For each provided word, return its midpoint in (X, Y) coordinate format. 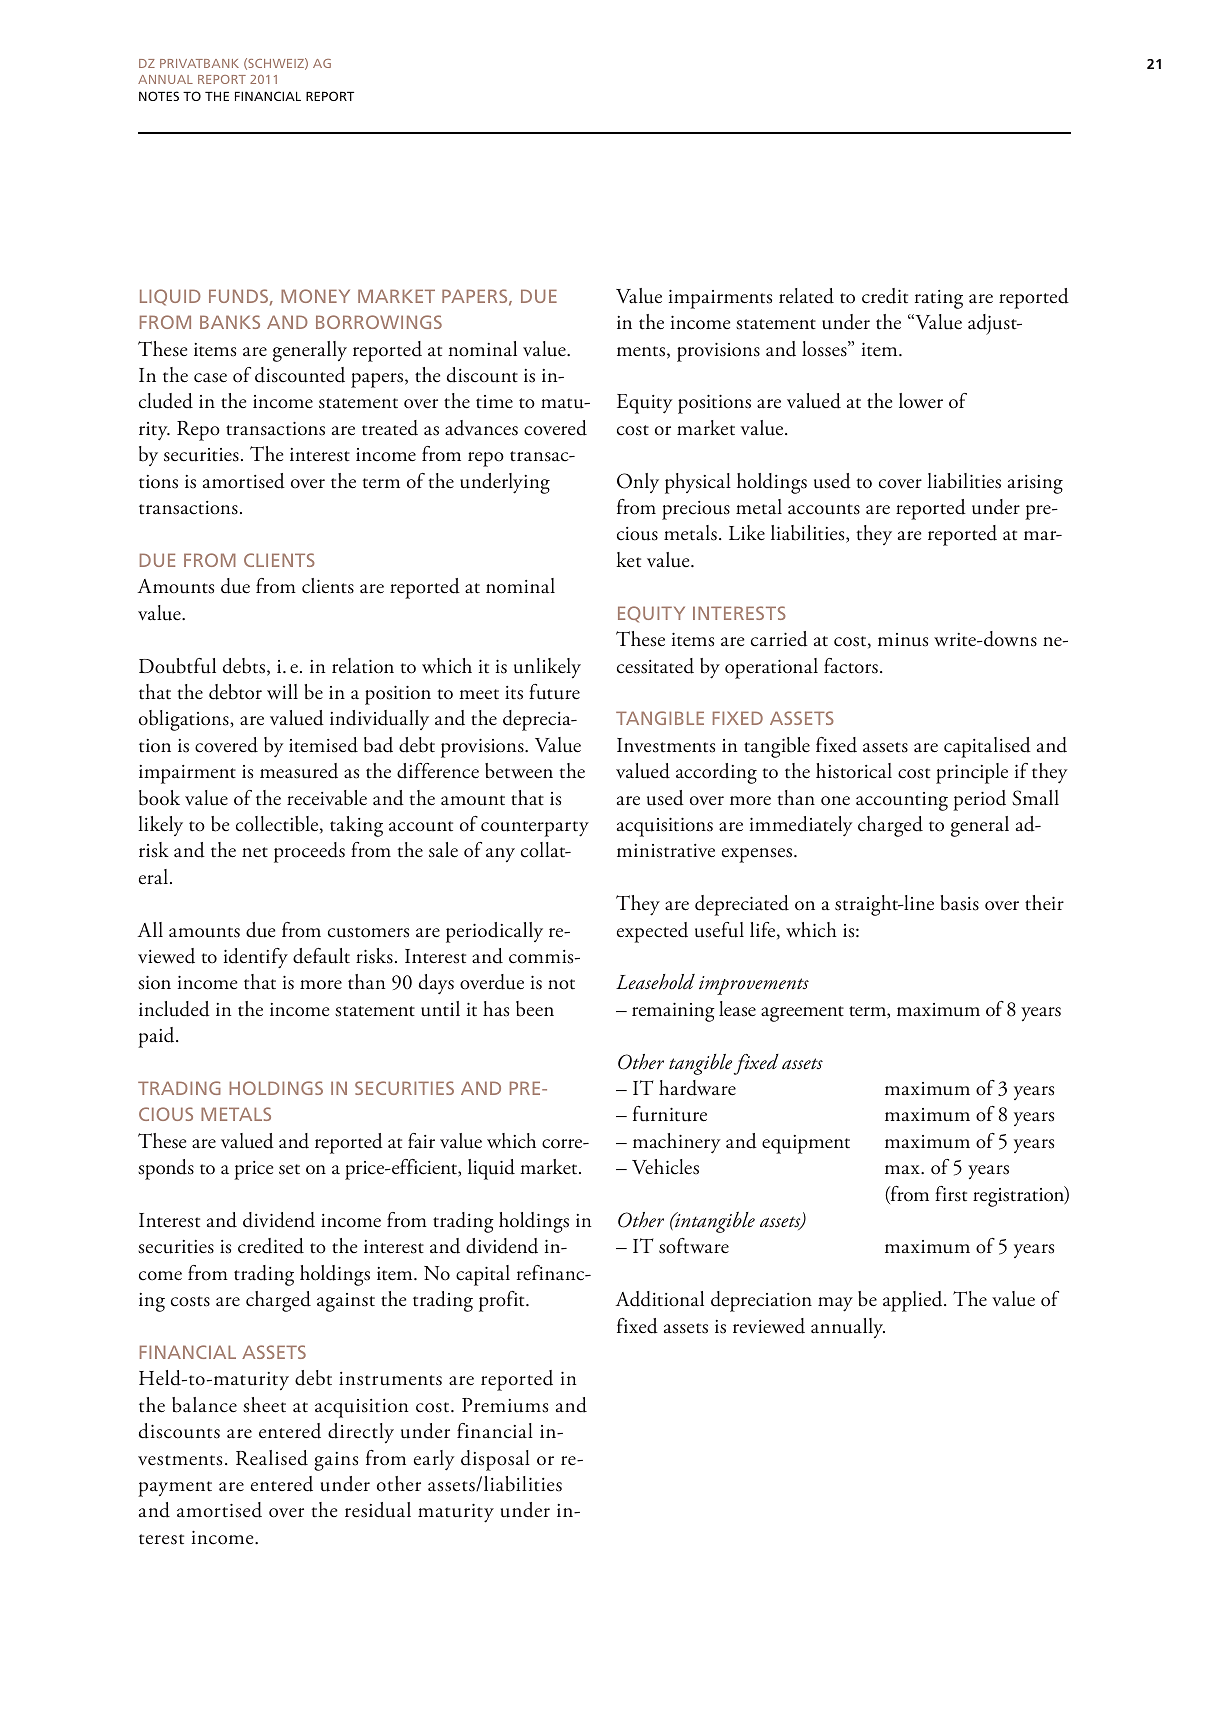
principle (972, 773)
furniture (670, 1114)
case (210, 378)
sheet (264, 1405)
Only (638, 483)
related (806, 296)
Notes (159, 96)
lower (921, 401)
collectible (278, 824)
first (951, 1194)
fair (421, 1141)
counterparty (535, 829)
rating (939, 299)
